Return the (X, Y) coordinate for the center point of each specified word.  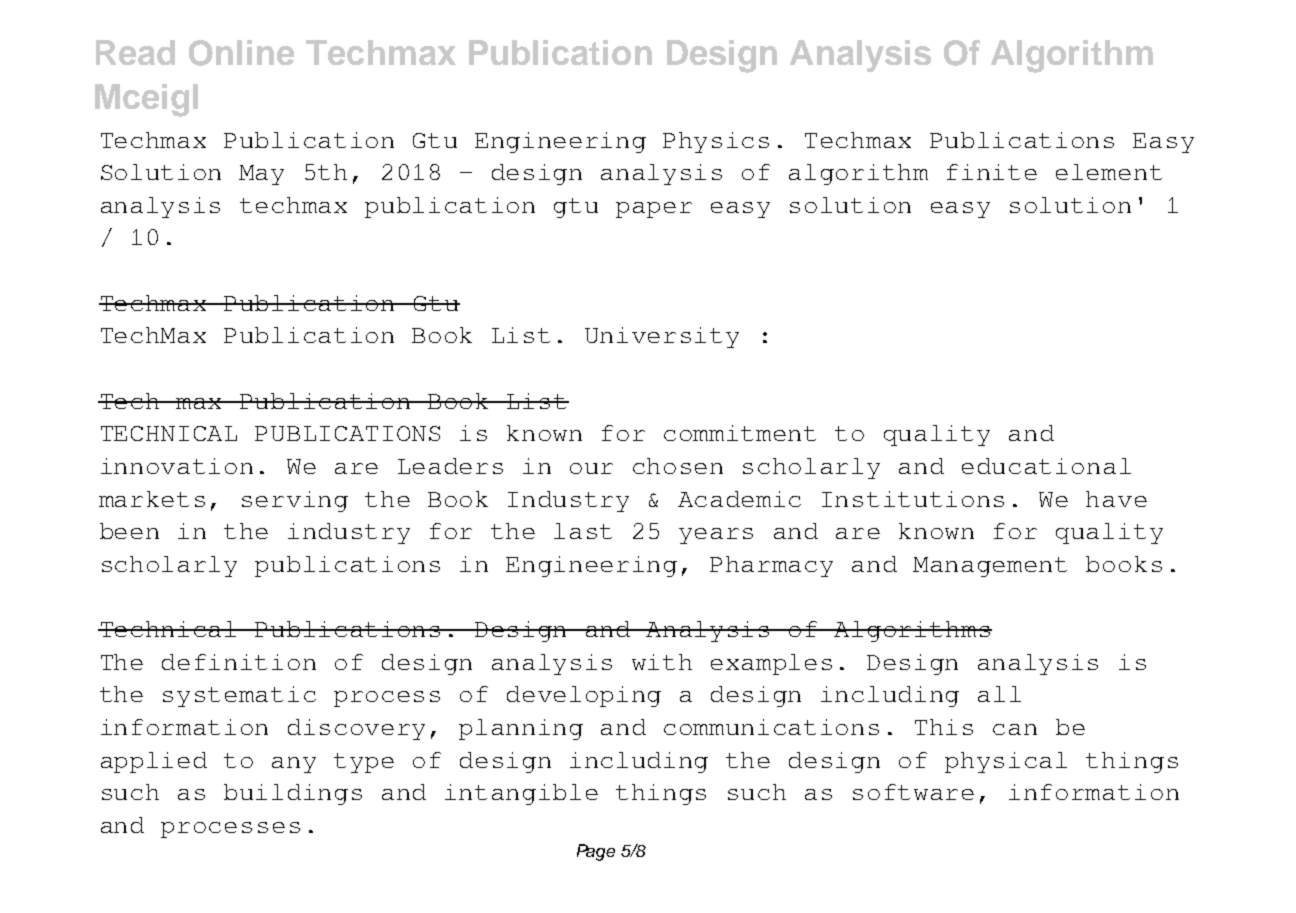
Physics (716, 142)
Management (990, 567)
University (662, 337)
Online (241, 53)
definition (239, 662)
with (662, 662)
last (583, 531)
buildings (293, 794)
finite (992, 172)
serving (295, 501)
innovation (177, 466)
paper (654, 210)
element (1109, 172)
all (999, 694)
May (261, 175)
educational (1046, 466)
